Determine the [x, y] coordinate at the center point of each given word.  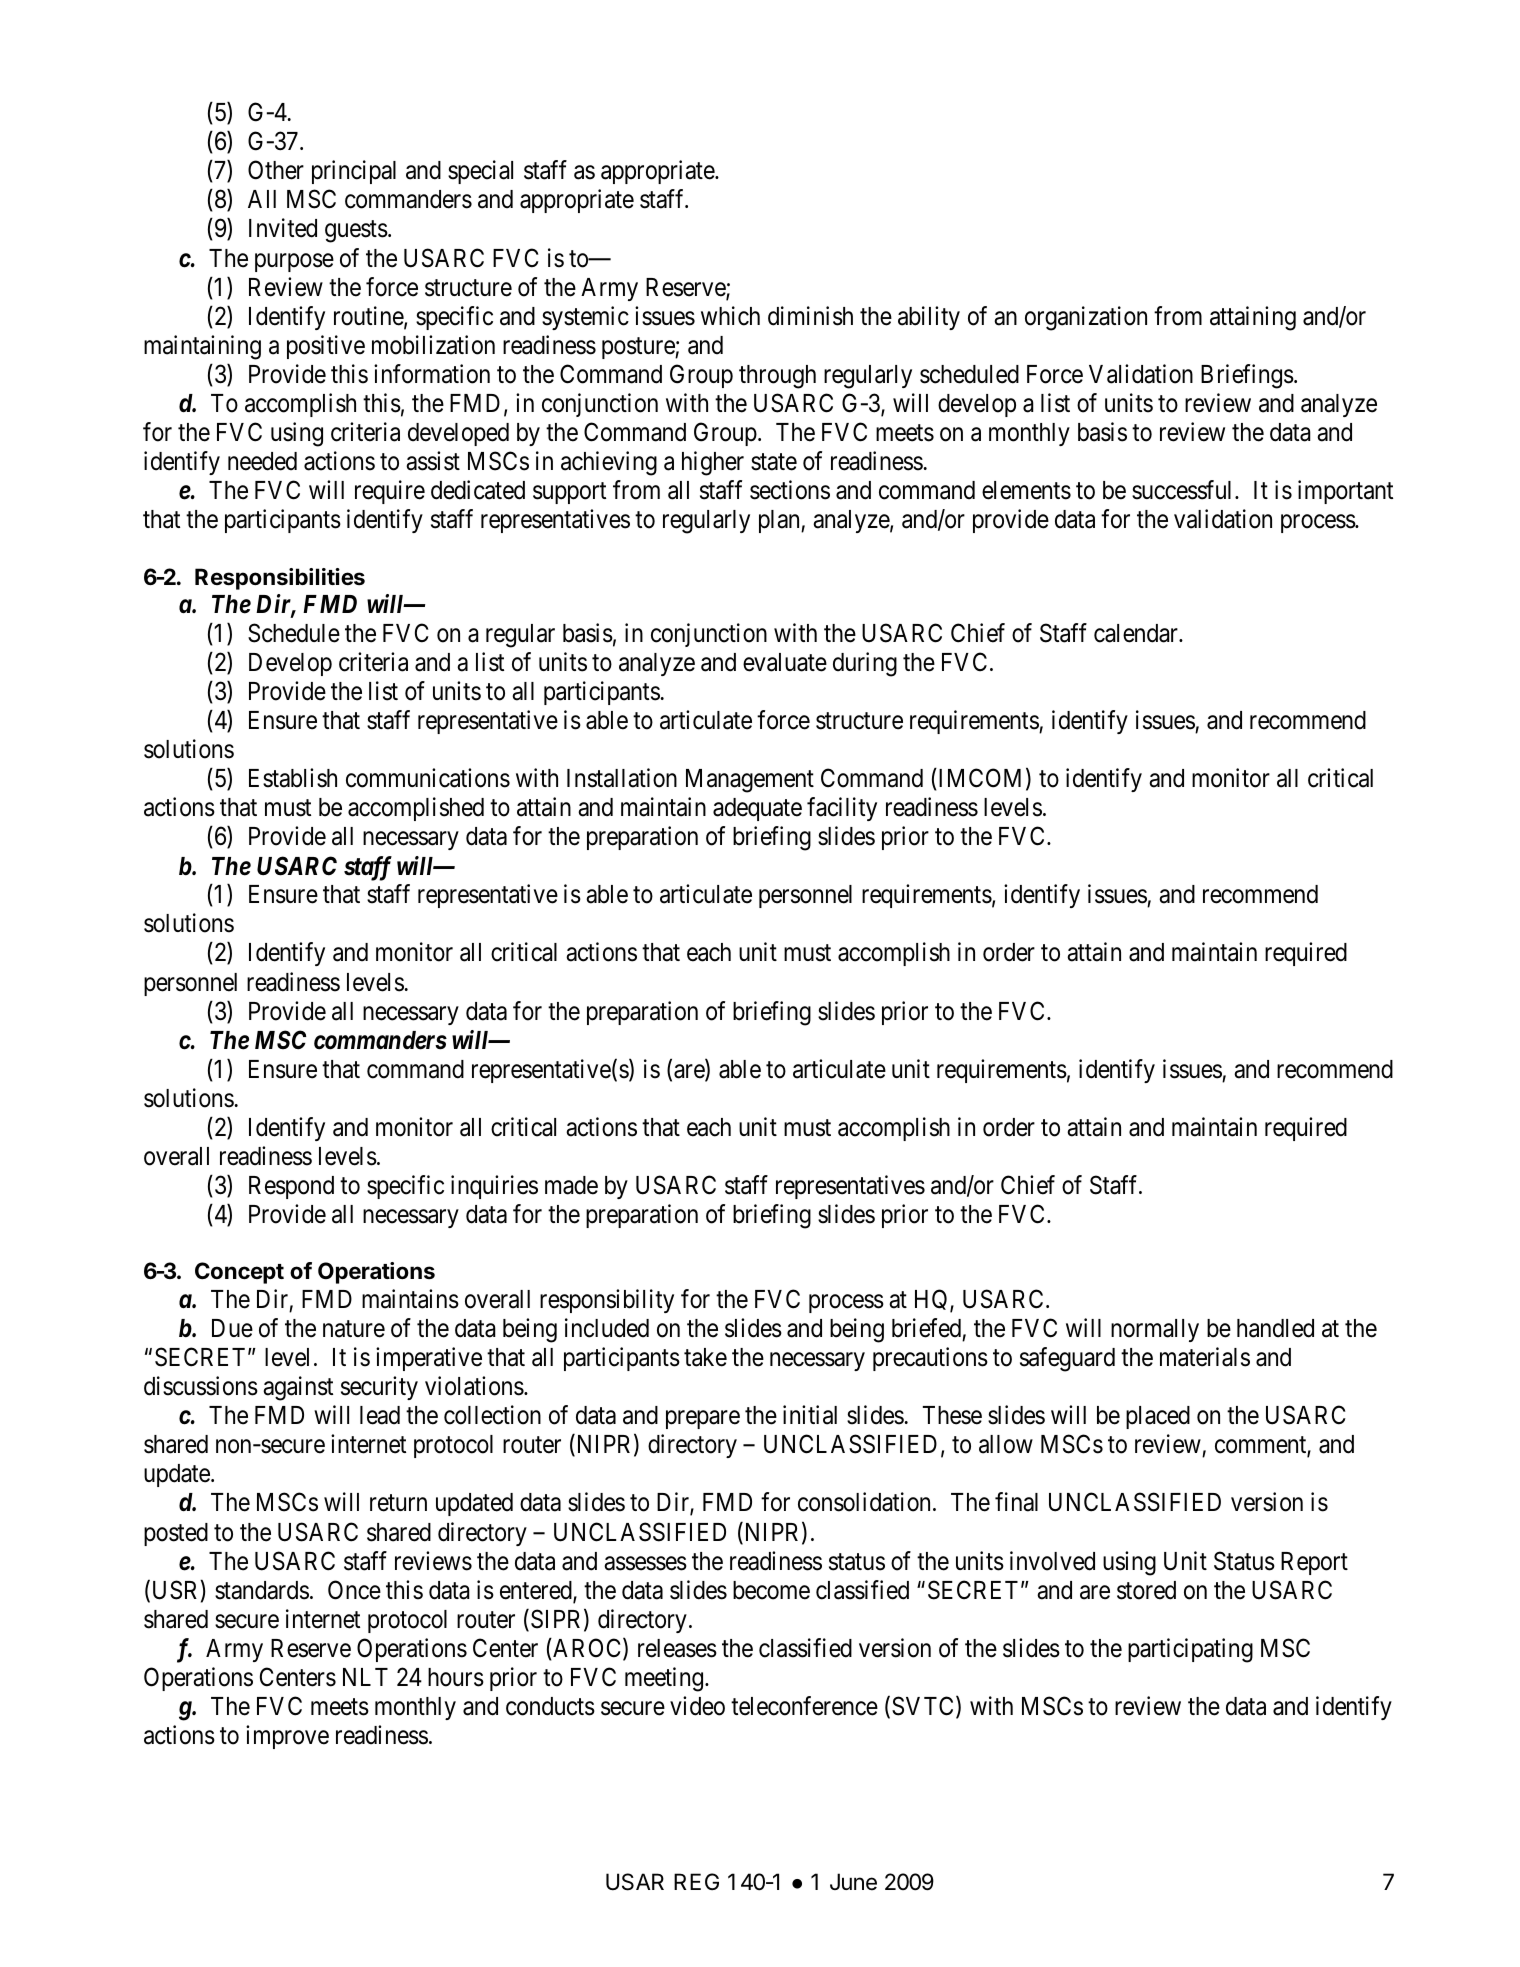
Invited [283, 228]
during [865, 664]
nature [354, 1329]
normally [1155, 1330]
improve [287, 1737]
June [853, 1882]
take [705, 1357]
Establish [293, 778]
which [730, 316]
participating [1190, 1650]
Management [750, 781]
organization [1086, 318]
